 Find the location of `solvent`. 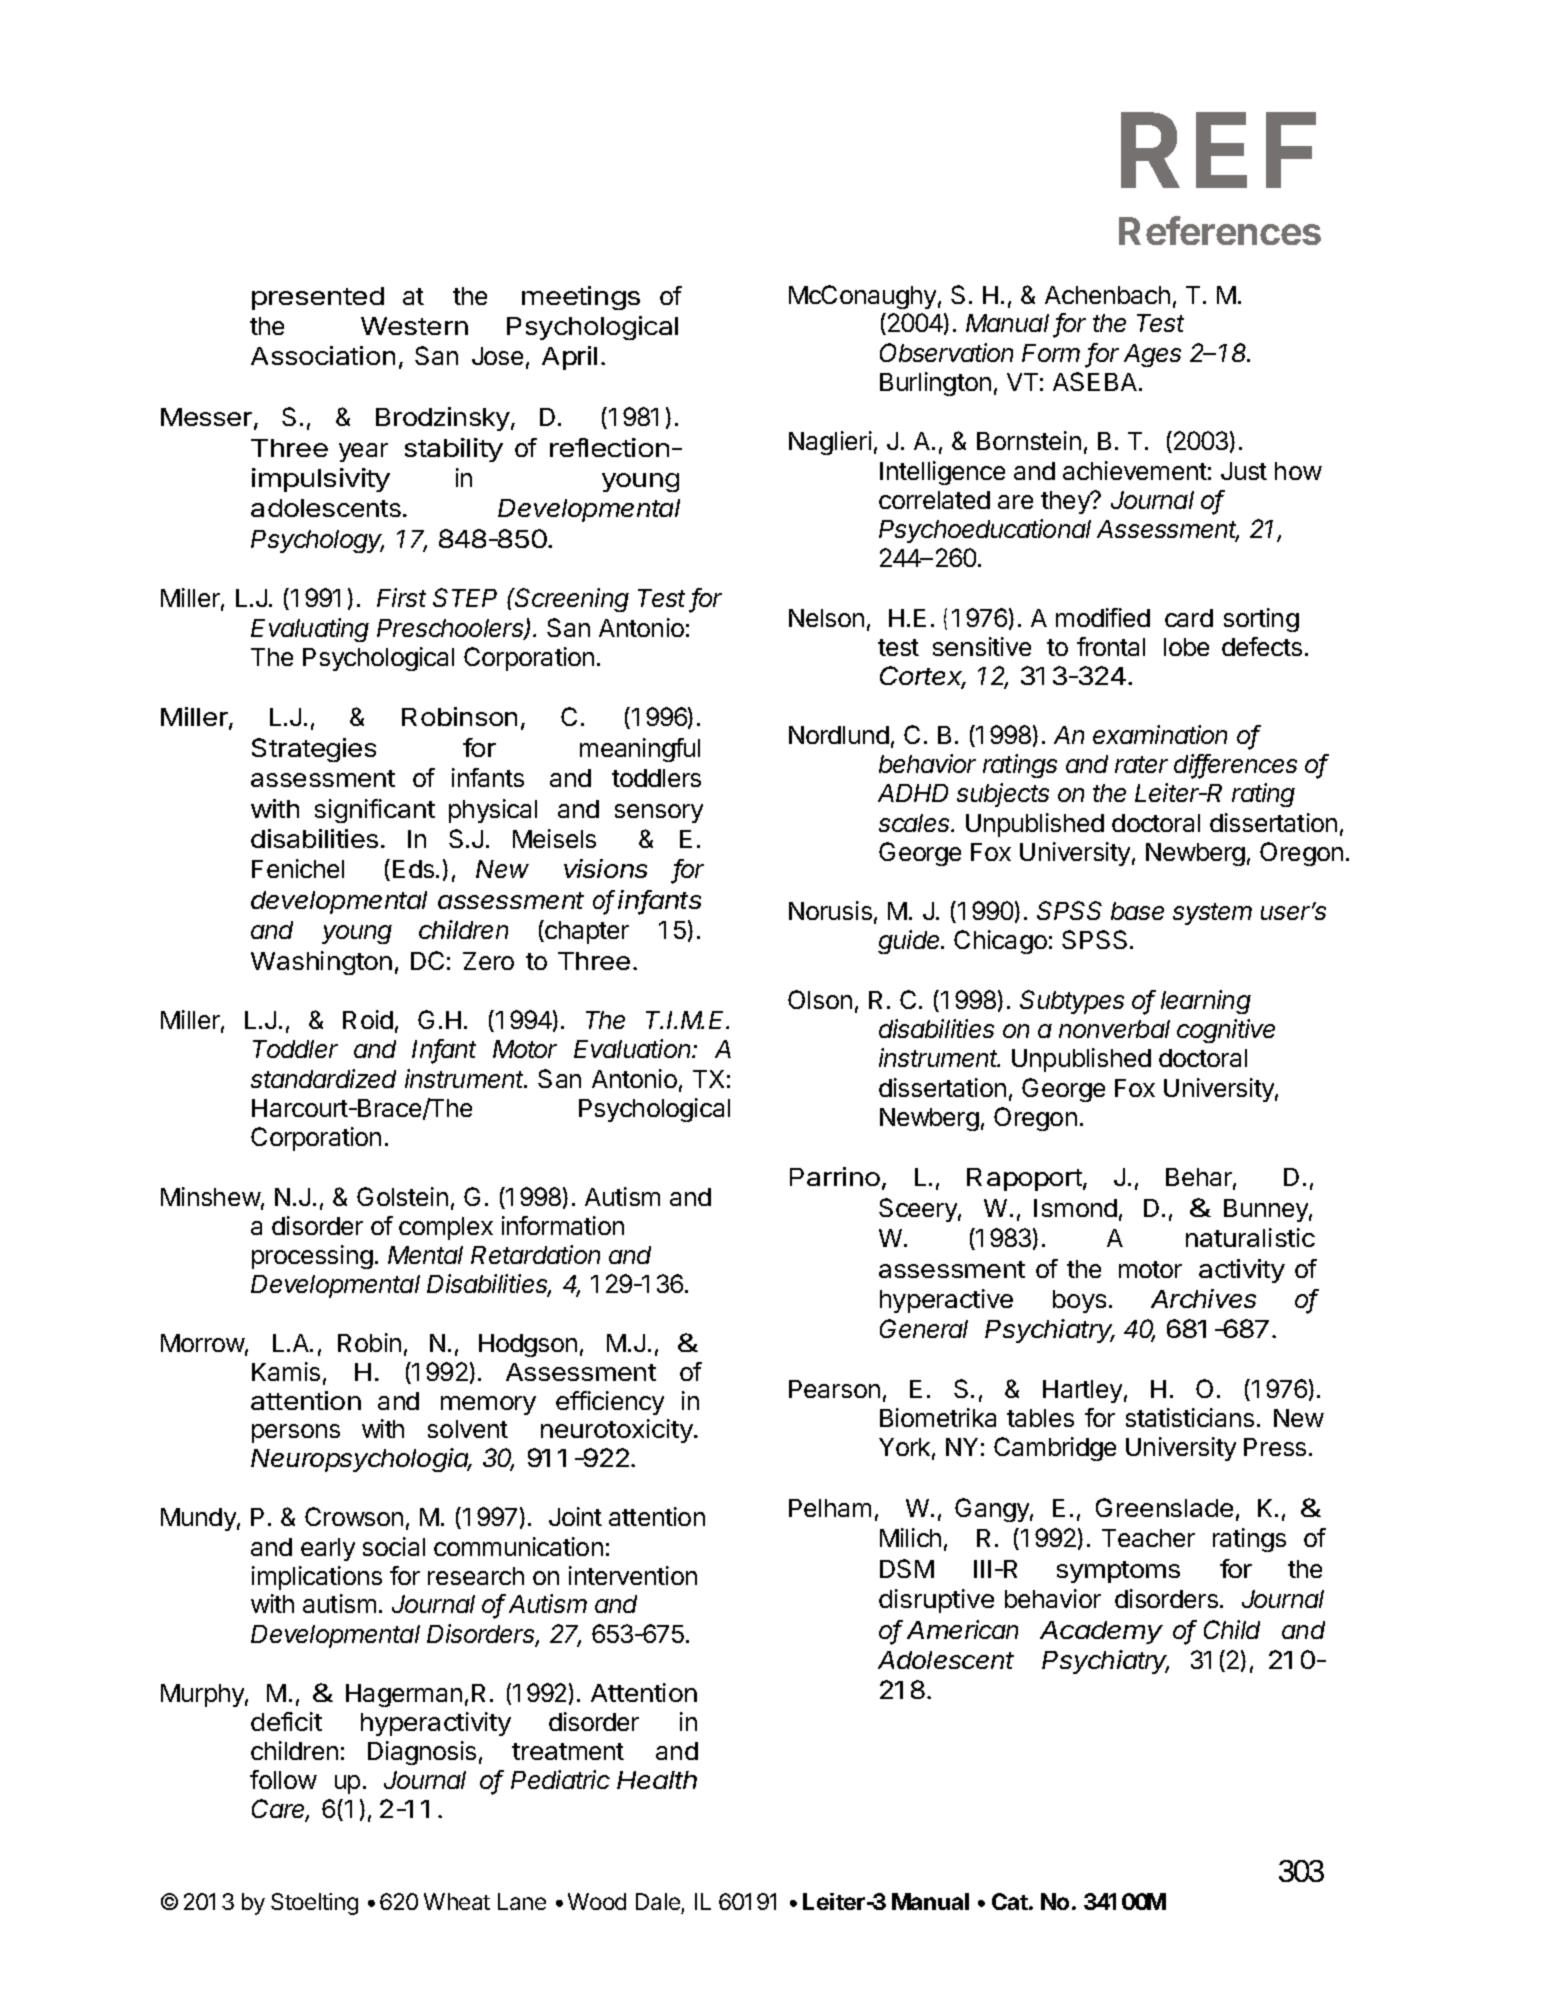

solvent is located at coordinates (468, 1429).
